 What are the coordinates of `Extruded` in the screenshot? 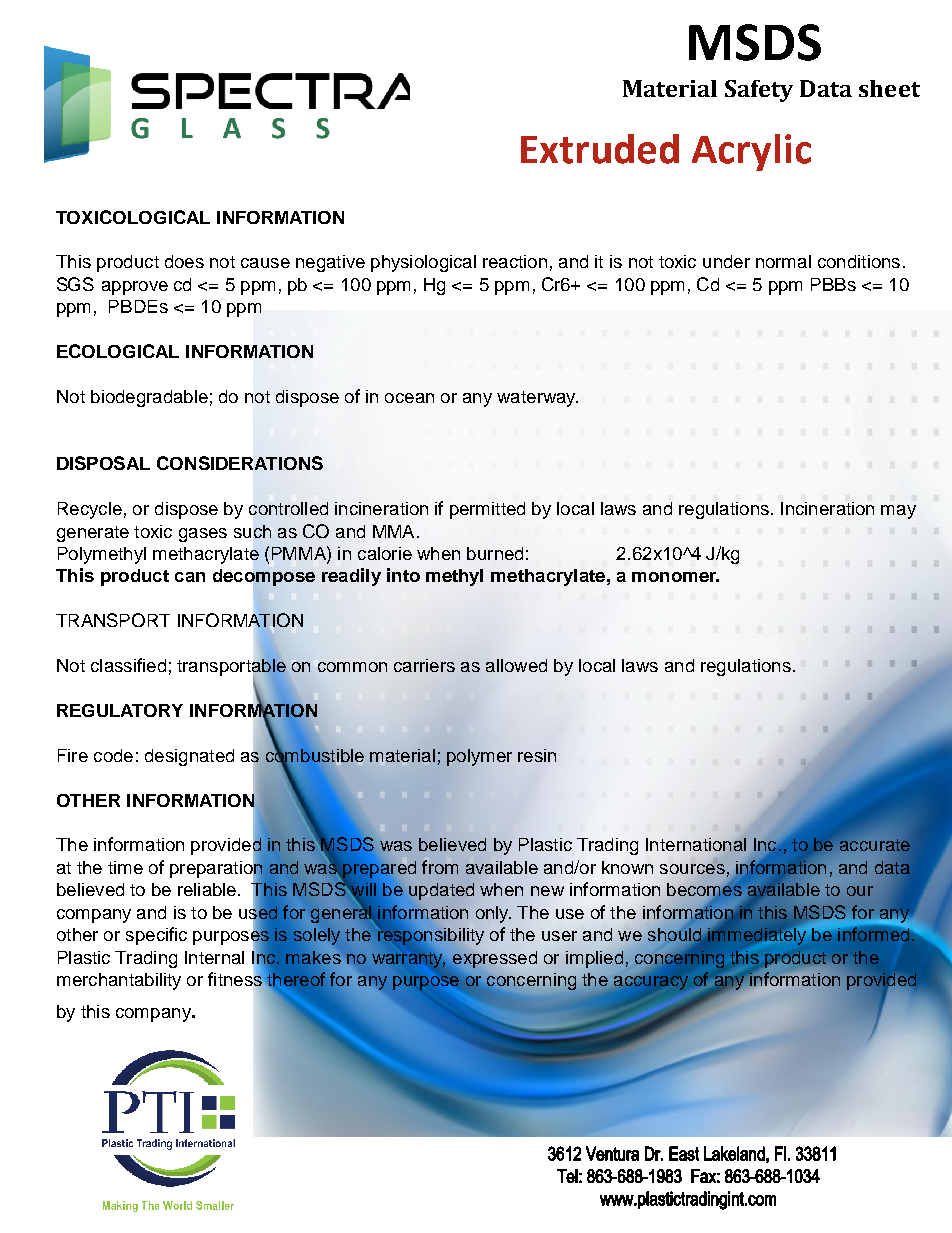 It's located at (600, 149).
